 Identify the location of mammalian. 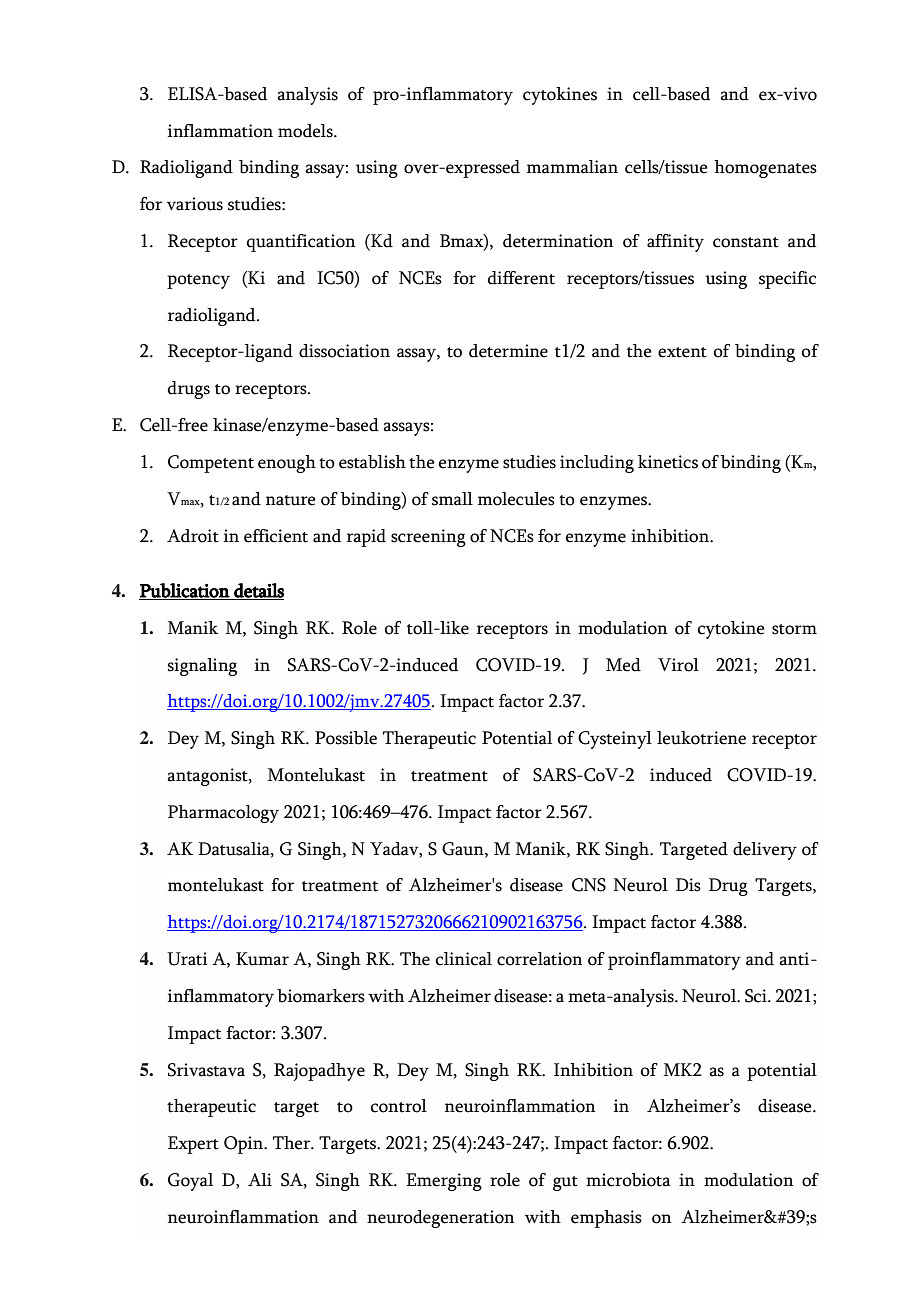
(572, 167).
